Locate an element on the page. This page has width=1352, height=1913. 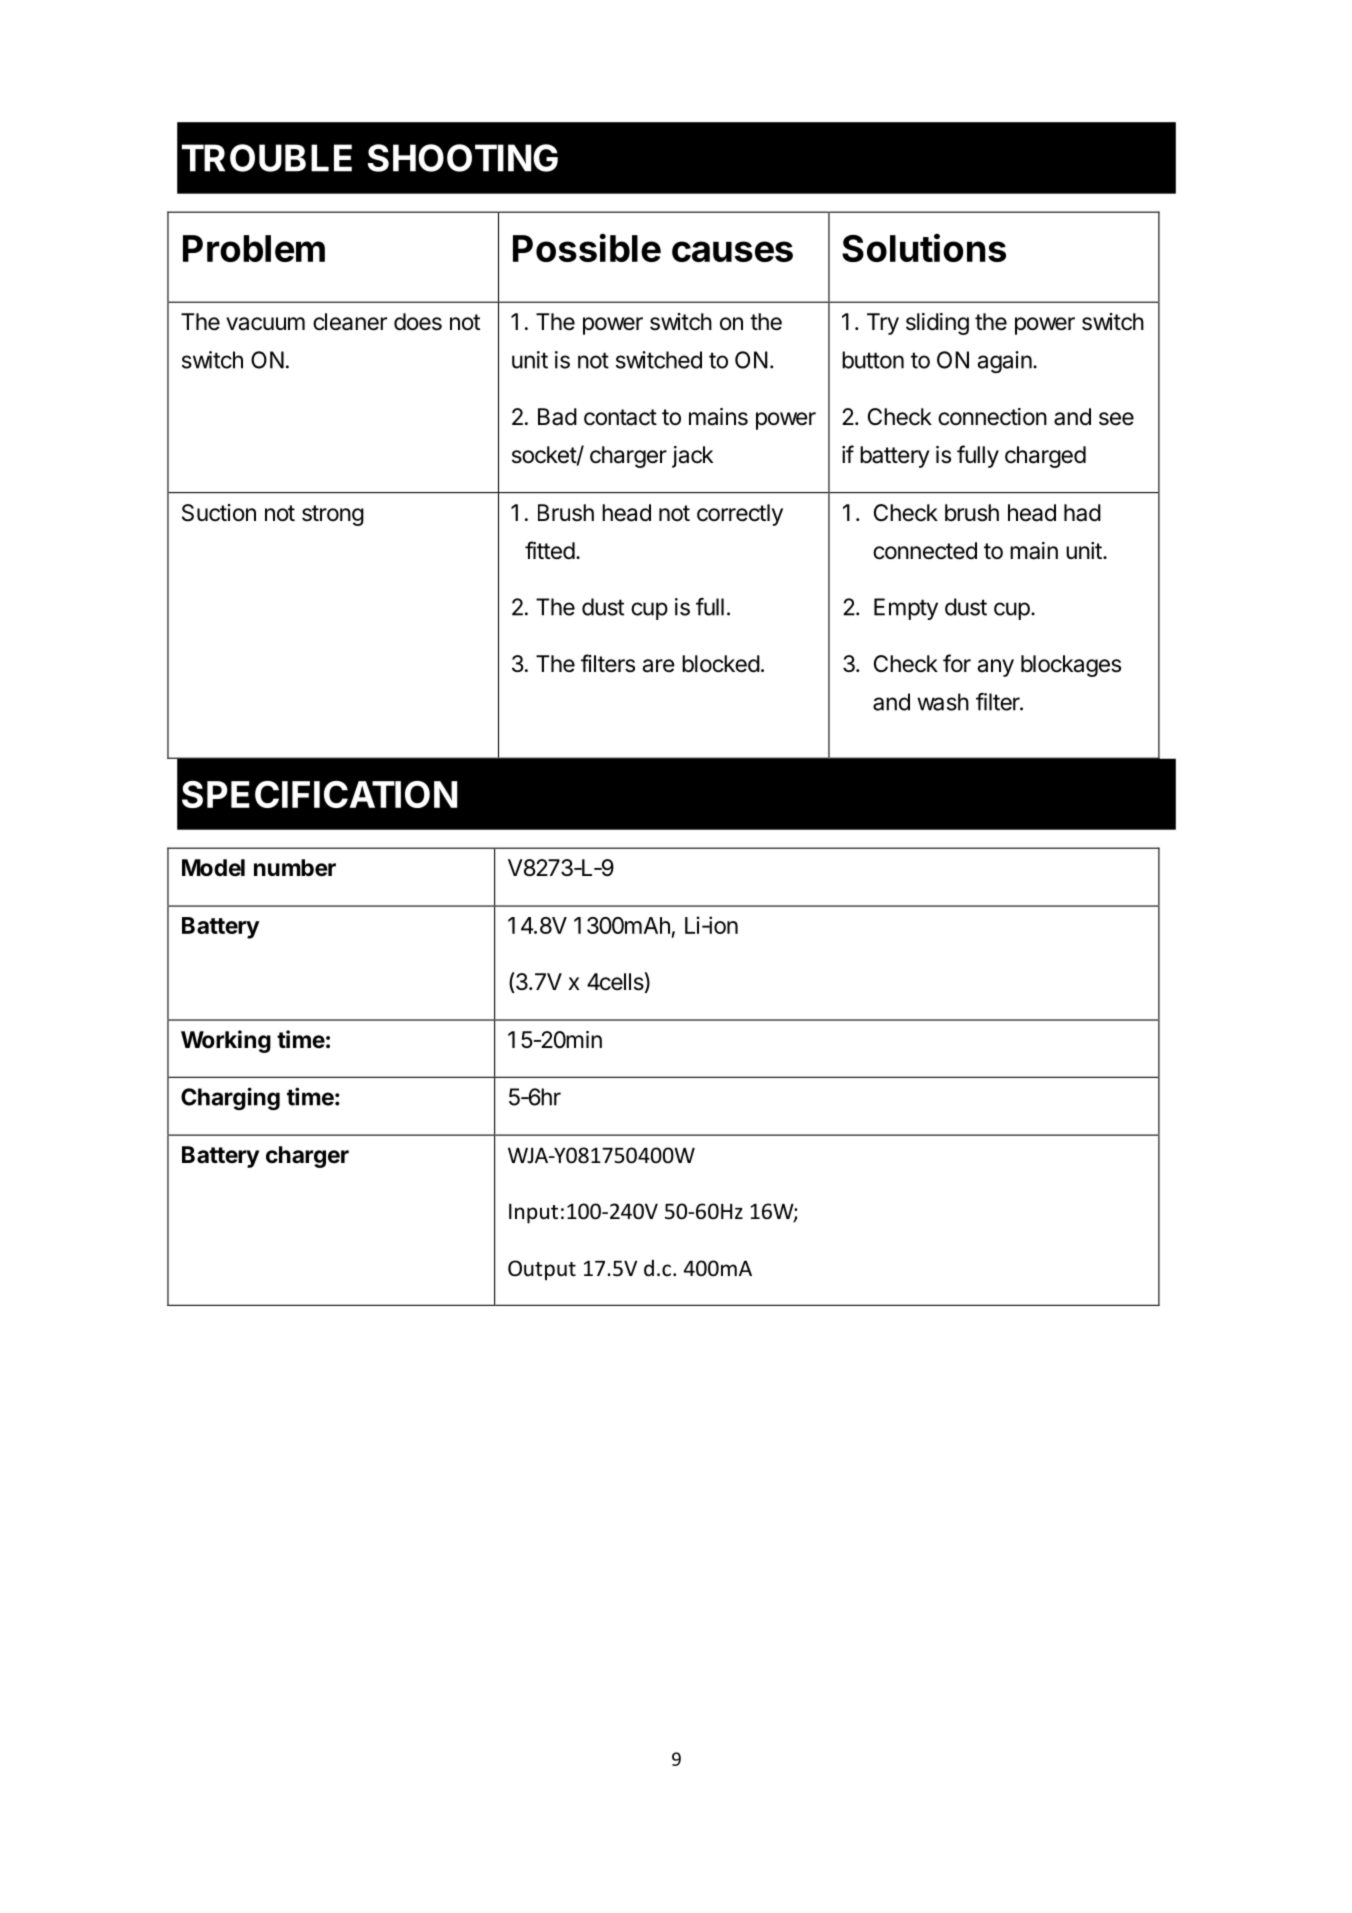
connected is located at coordinates (925, 551).
